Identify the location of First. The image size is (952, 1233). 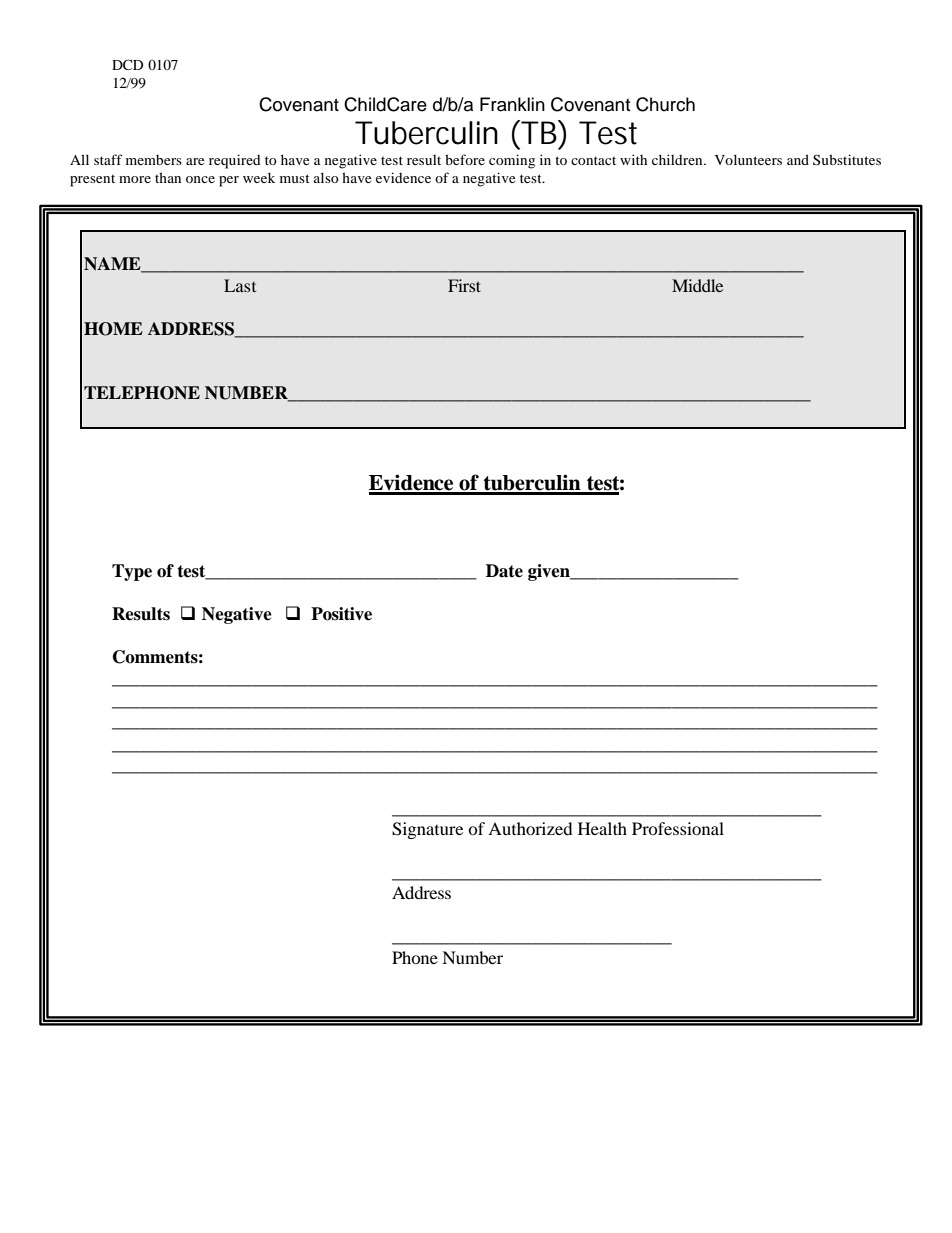
(464, 285).
